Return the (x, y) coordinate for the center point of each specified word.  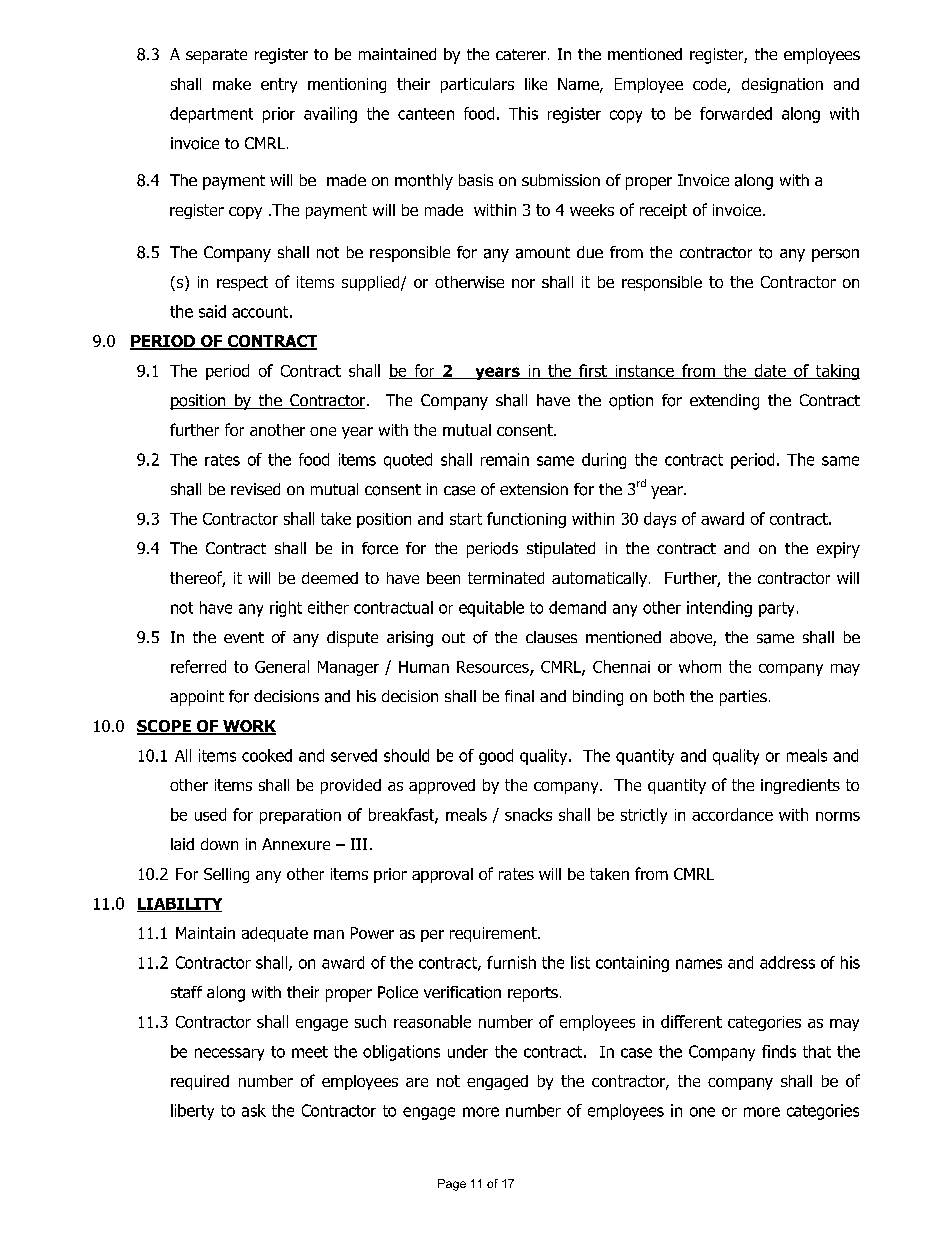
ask (254, 1110)
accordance (732, 814)
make (232, 84)
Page (452, 1185)
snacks (528, 814)
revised (255, 489)
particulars (477, 85)
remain (505, 459)
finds (779, 1051)
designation (782, 85)
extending (724, 402)
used (210, 814)
